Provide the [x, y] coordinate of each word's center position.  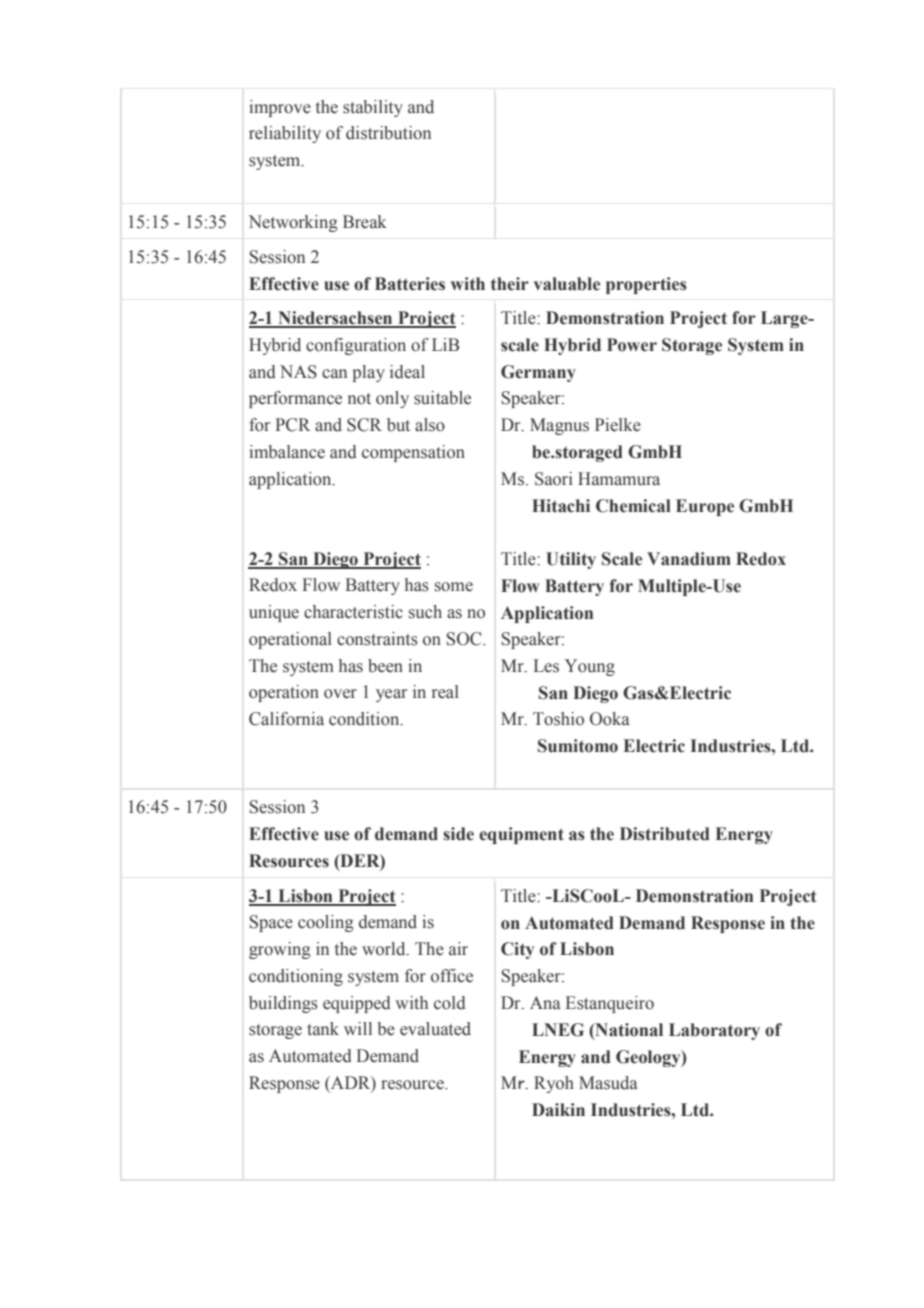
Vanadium [689, 559]
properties [646, 285]
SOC [465, 639]
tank [323, 1028]
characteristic [353, 612]
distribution [388, 133]
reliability [285, 134]
